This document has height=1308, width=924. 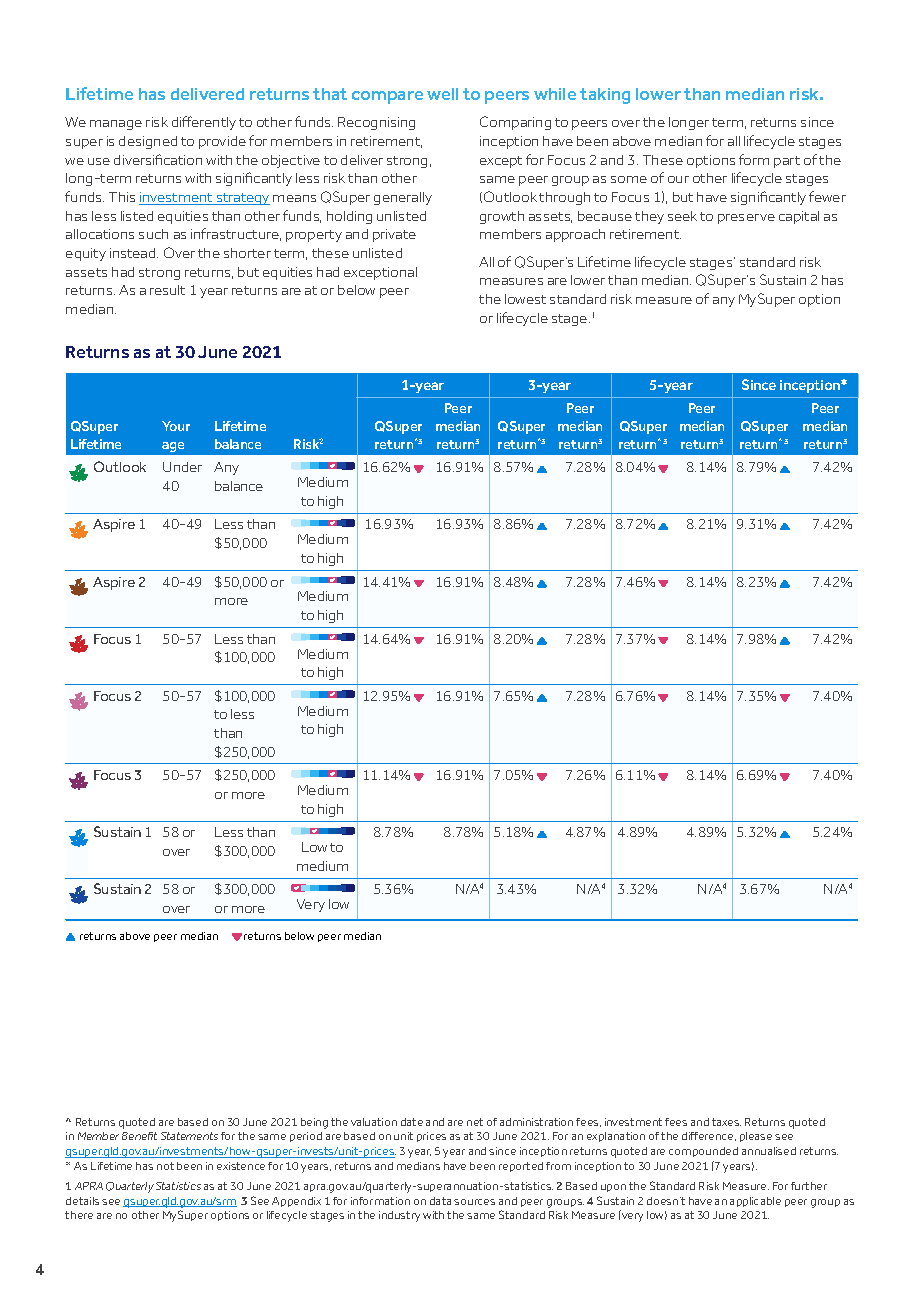 I want to click on result, so click(x=167, y=290).
